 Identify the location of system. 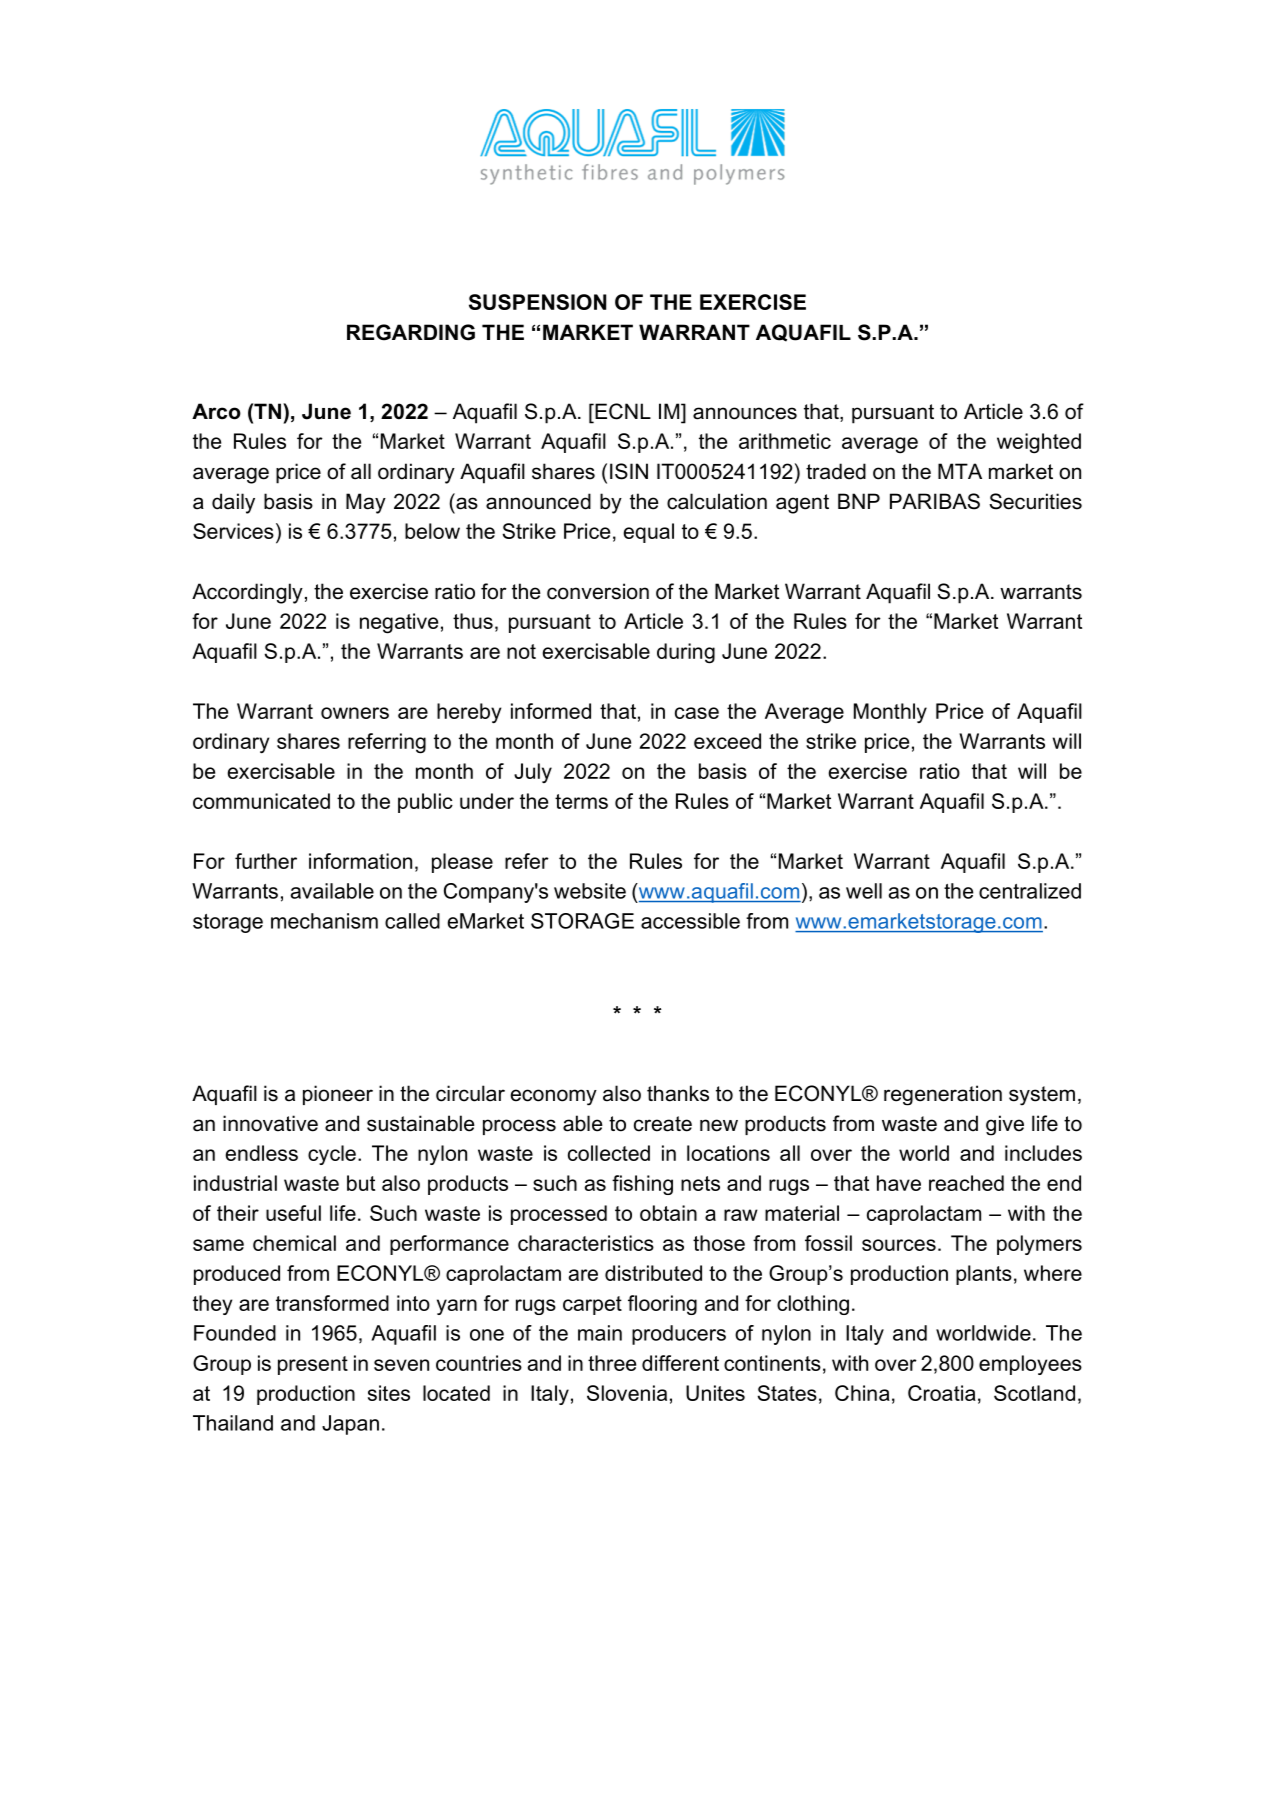
(1042, 1096).
